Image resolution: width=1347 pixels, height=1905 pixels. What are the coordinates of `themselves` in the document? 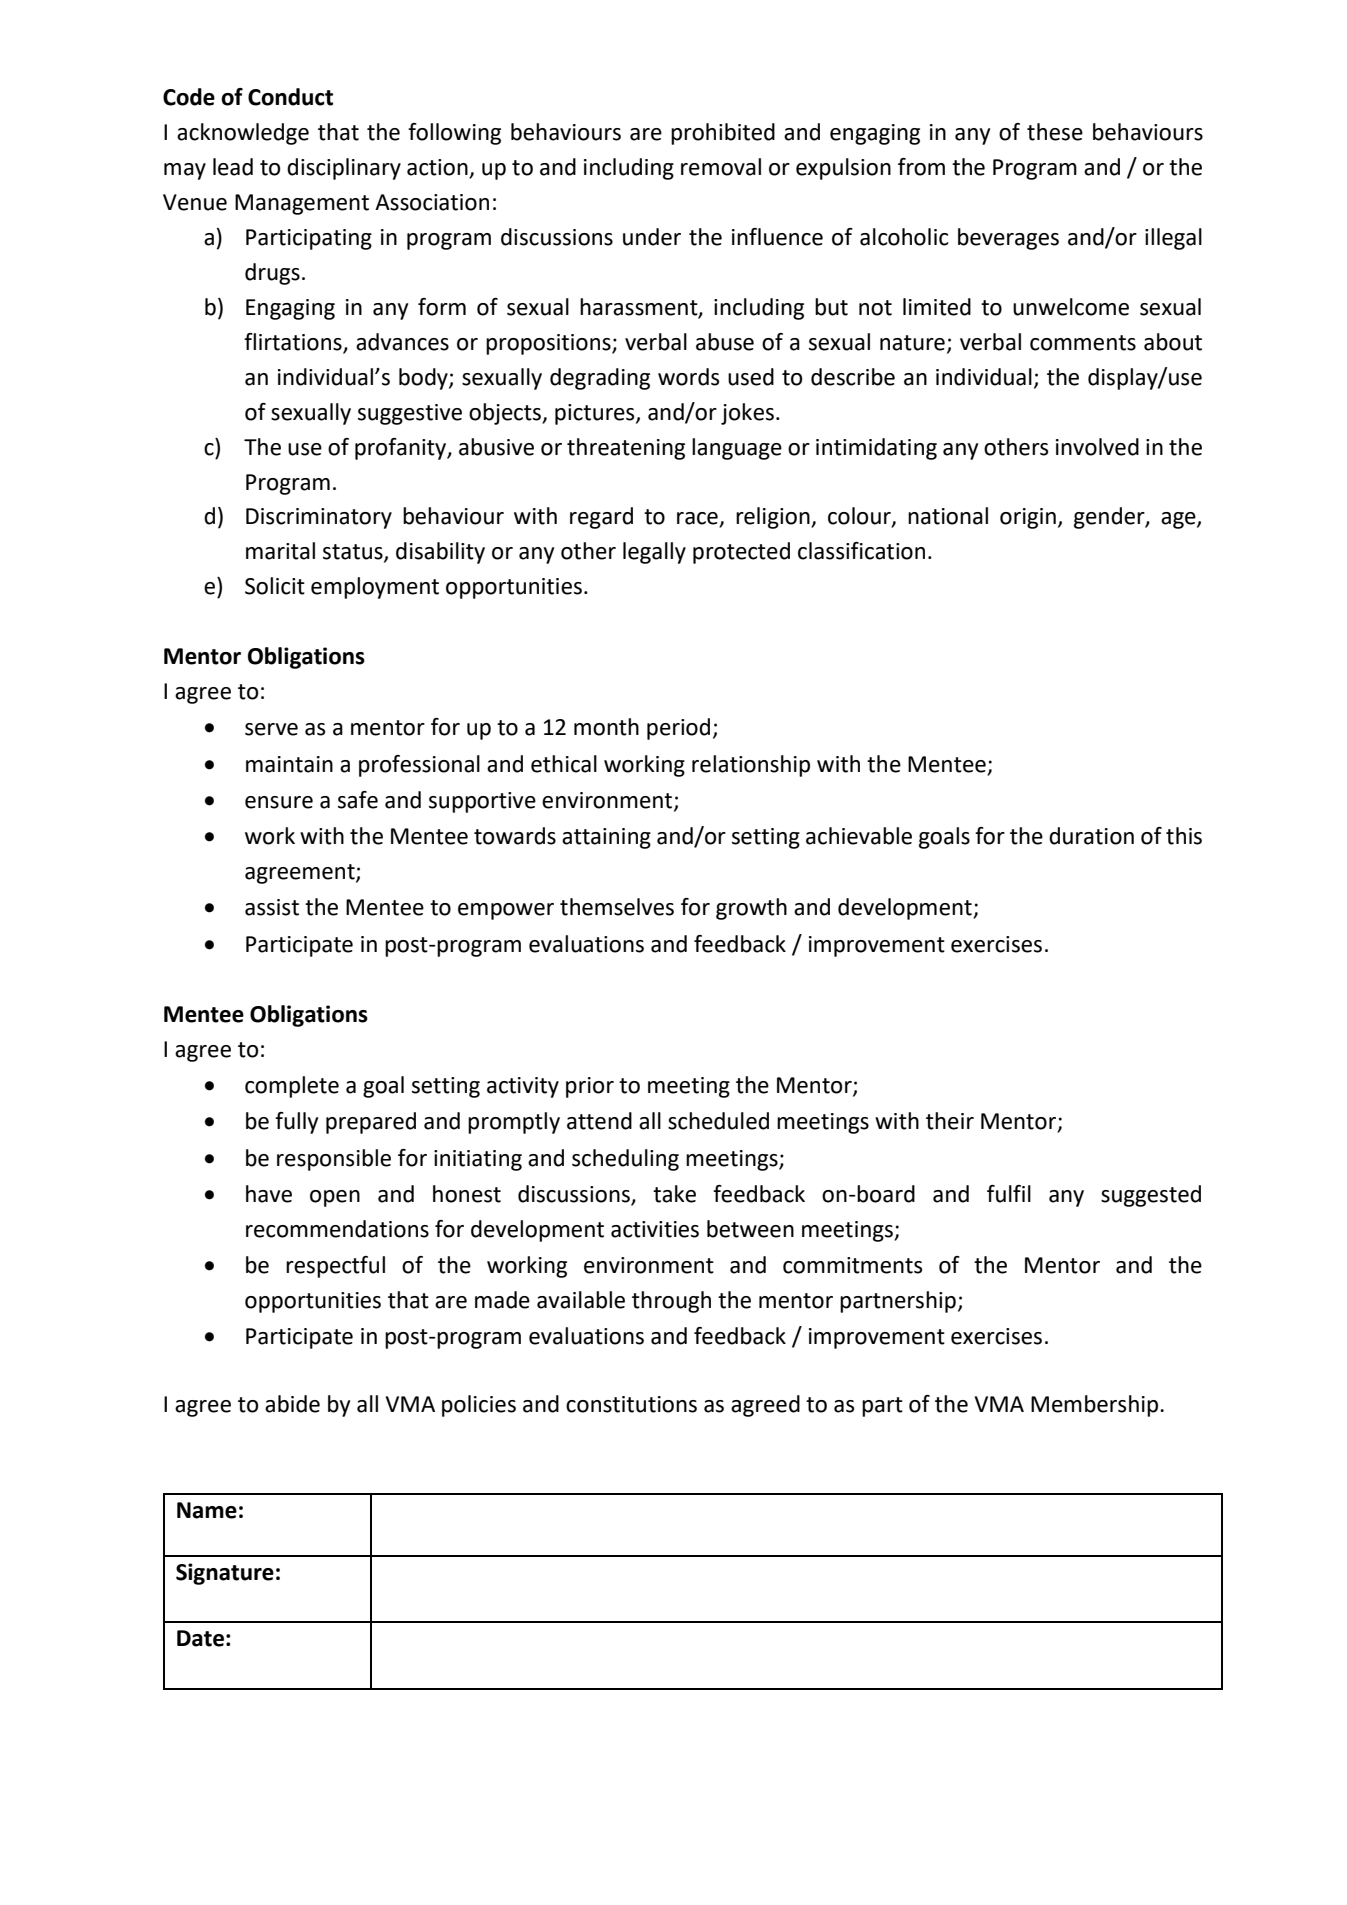 It's located at (617, 907).
